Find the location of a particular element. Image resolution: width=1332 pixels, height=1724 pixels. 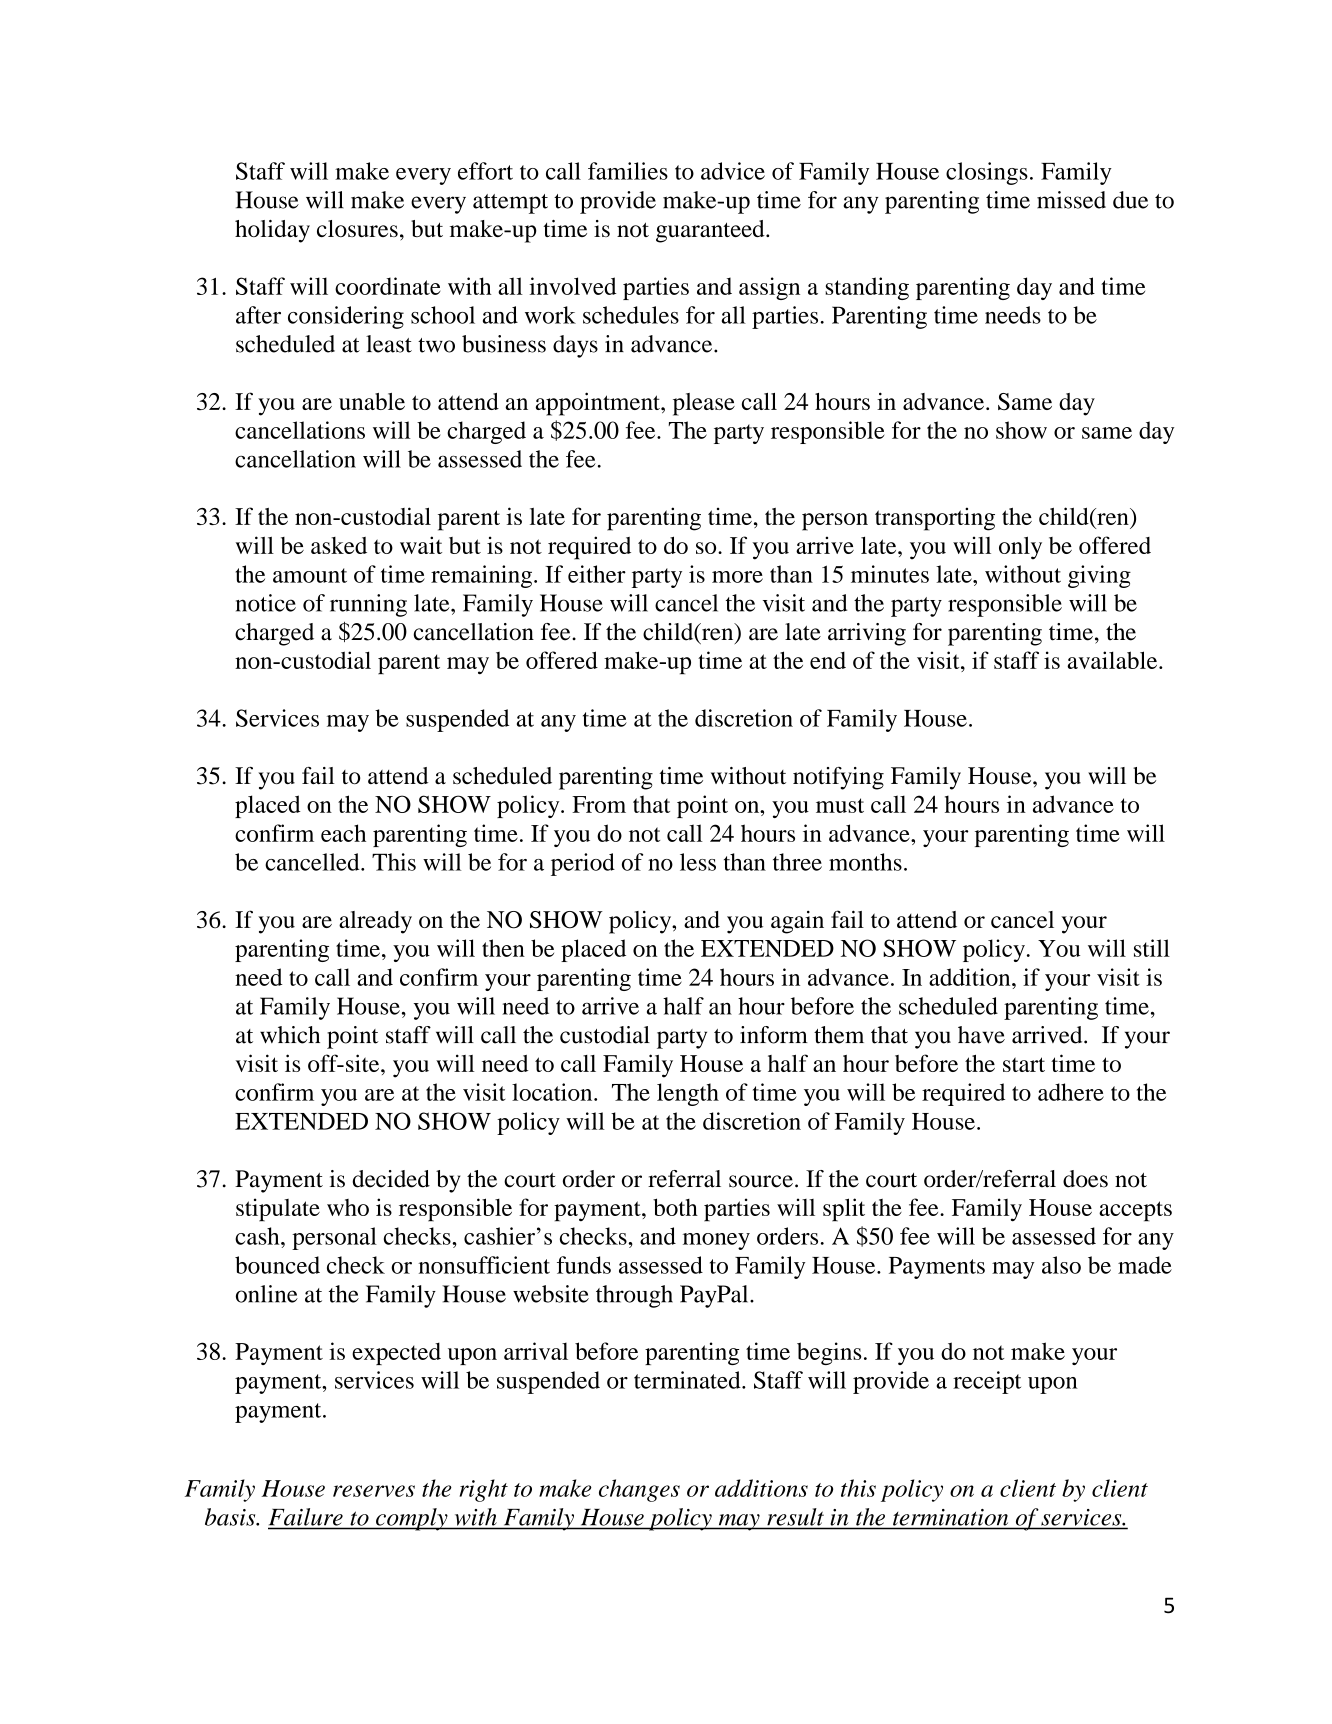

more is located at coordinates (737, 577).
